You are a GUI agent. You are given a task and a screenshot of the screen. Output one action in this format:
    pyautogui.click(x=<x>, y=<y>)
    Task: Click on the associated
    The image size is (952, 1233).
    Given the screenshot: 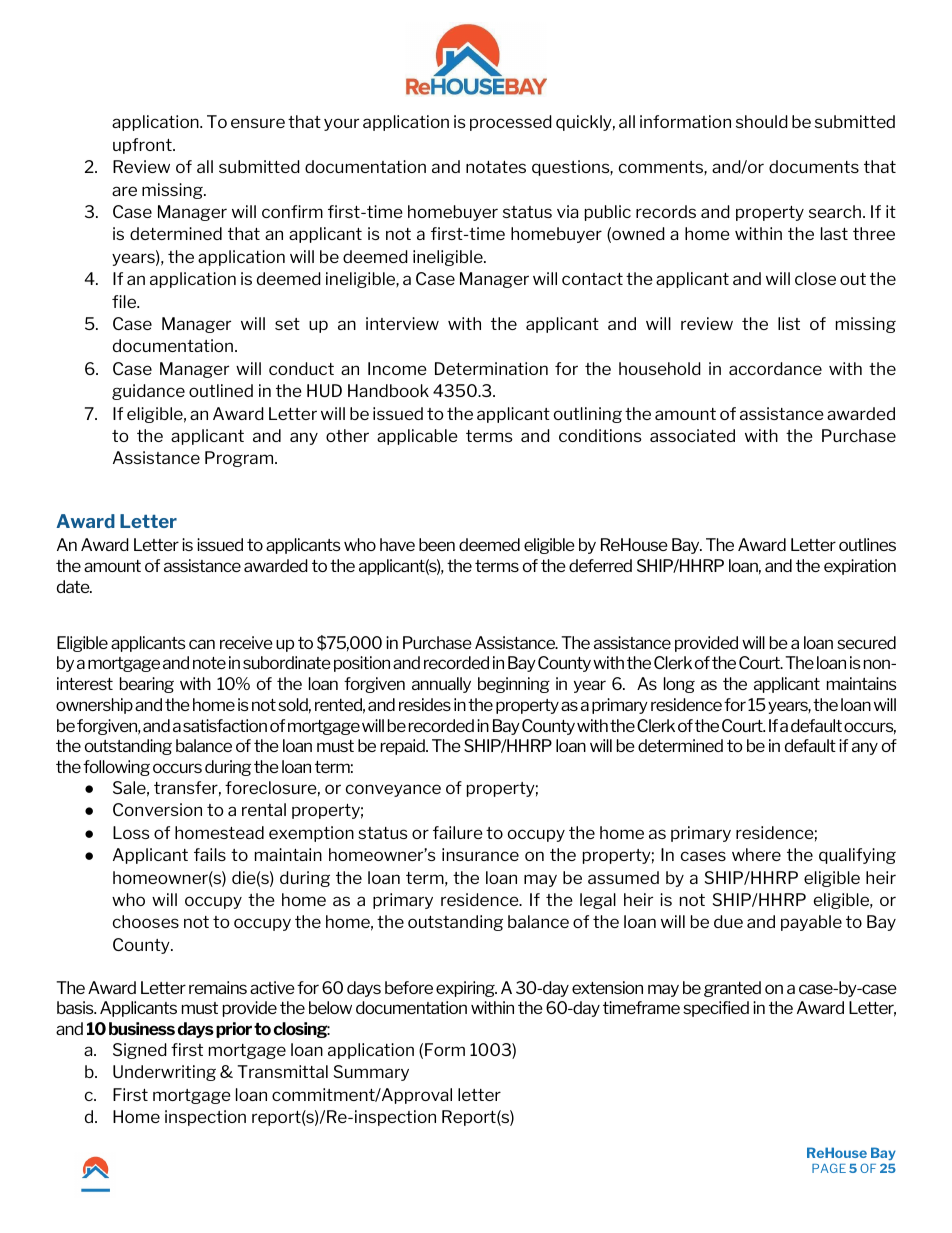 What is the action you would take?
    pyautogui.click(x=692, y=435)
